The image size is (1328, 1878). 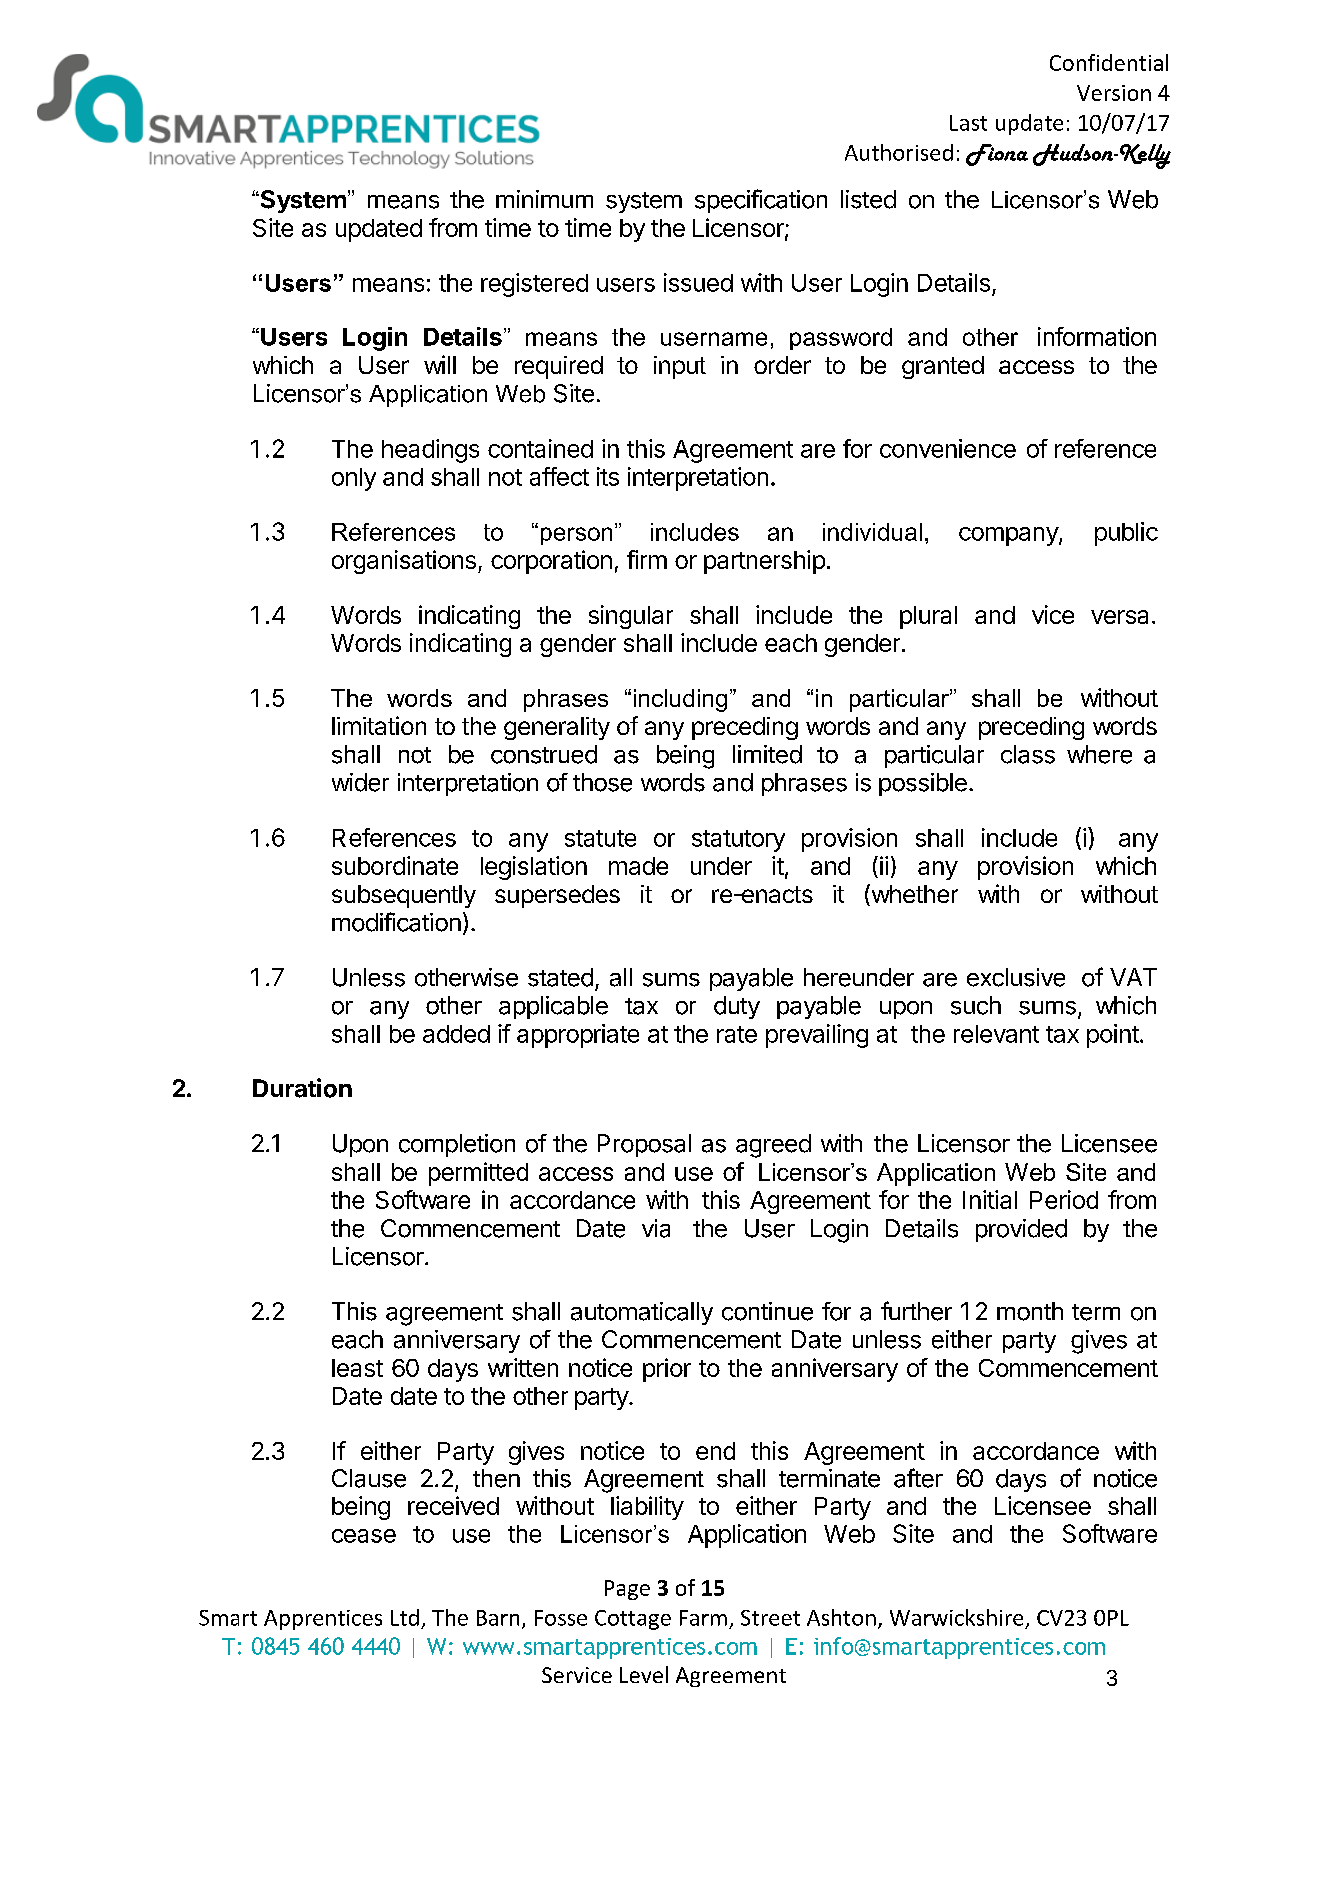 I want to click on Farm, so click(x=703, y=1618).
